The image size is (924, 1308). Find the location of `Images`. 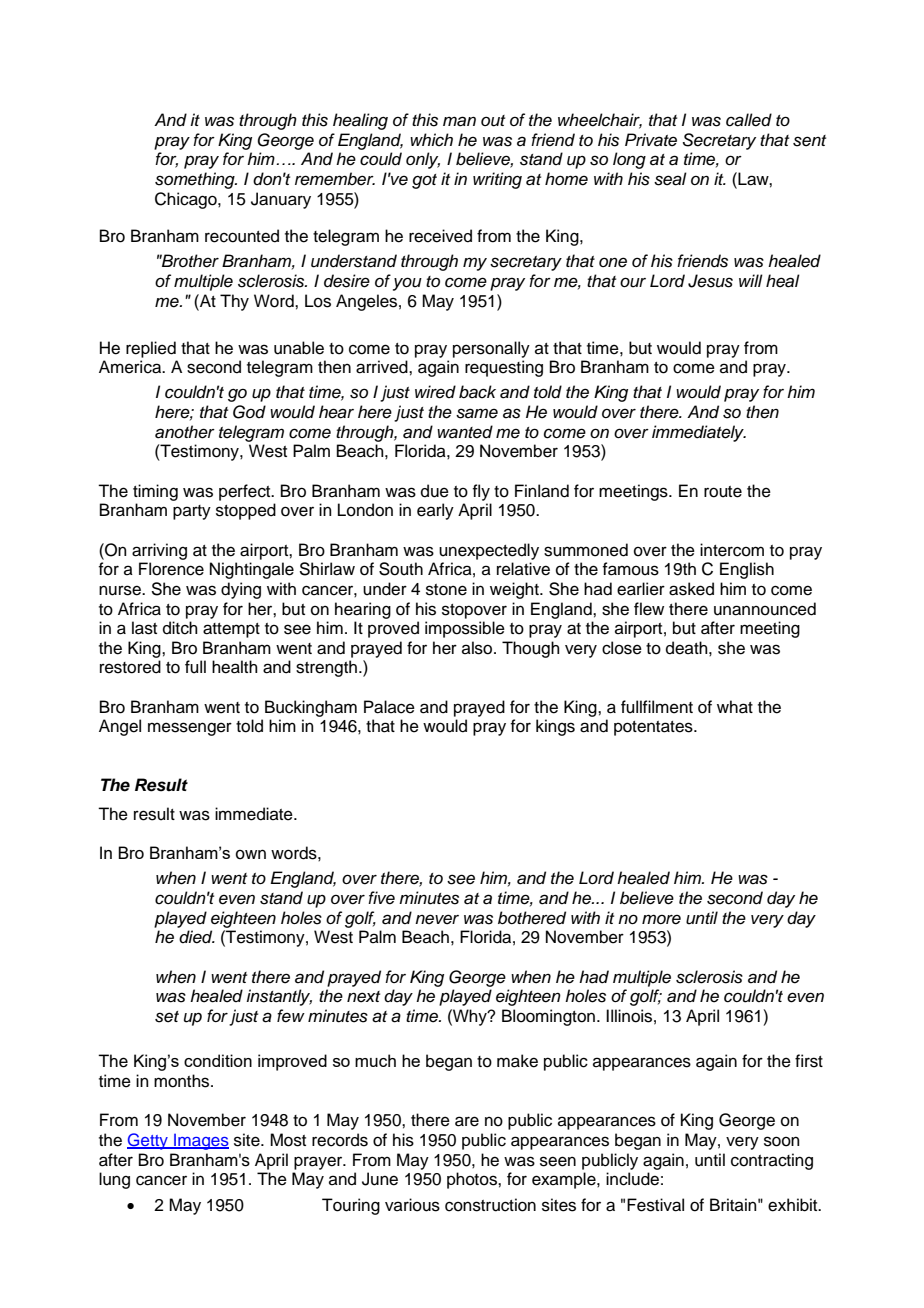

Images is located at coordinates (200, 1142).
